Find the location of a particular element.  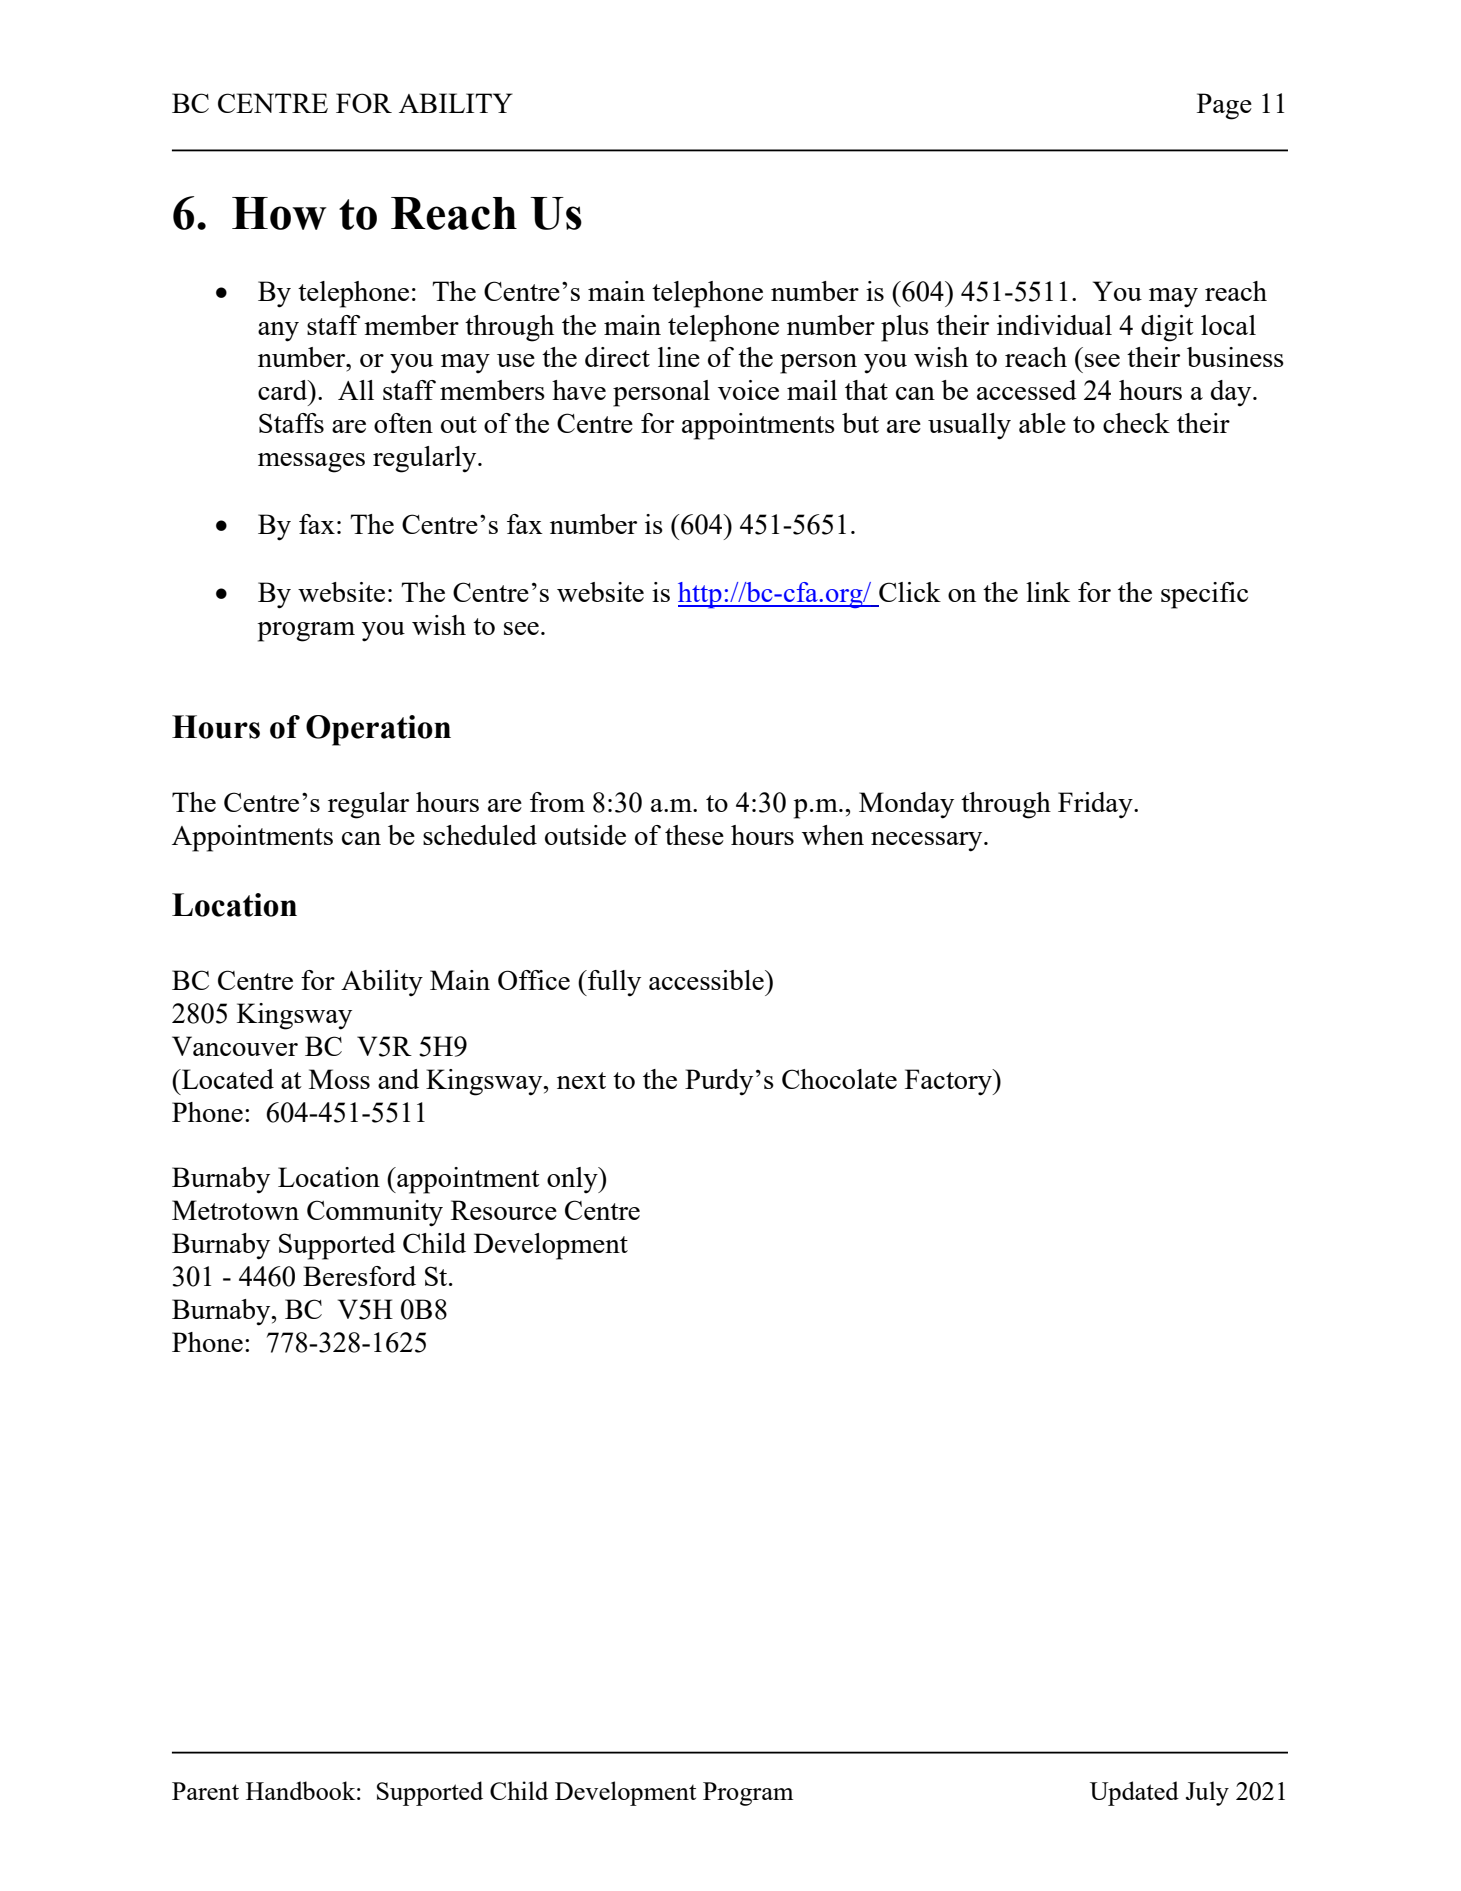

Community is located at coordinates (375, 1213).
